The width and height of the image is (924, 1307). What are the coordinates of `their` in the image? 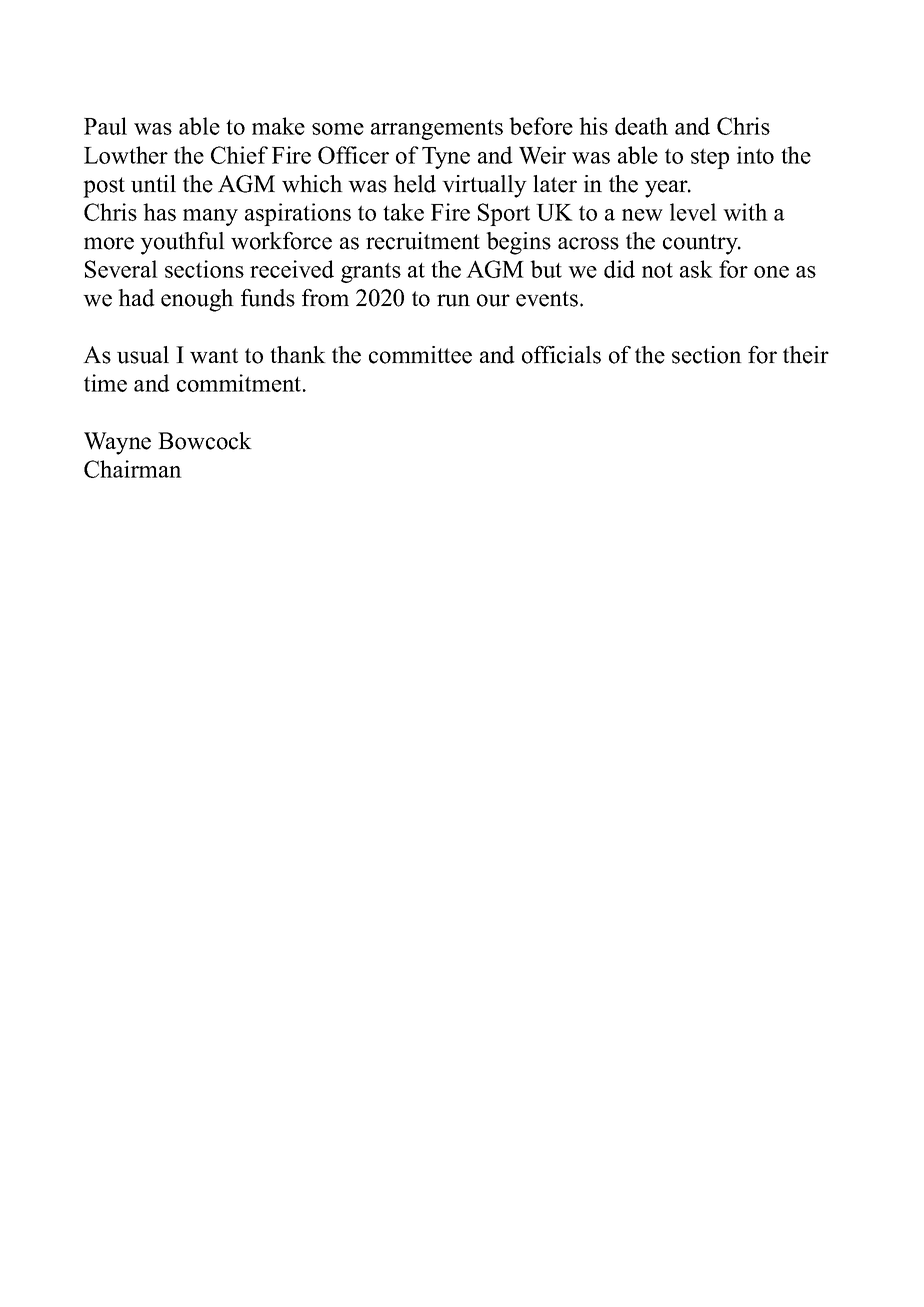 It's located at (806, 355).
